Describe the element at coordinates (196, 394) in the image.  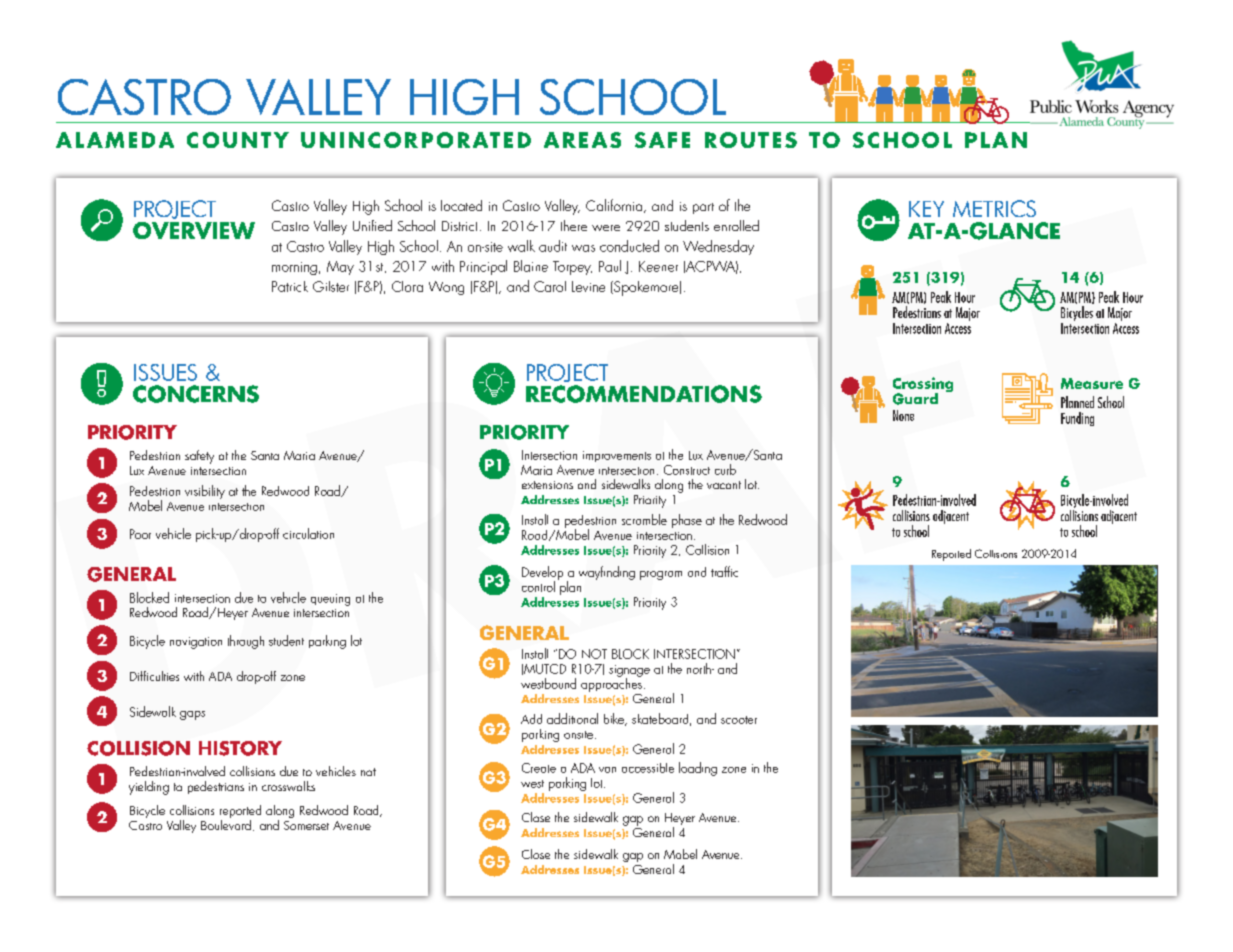
I see `CONCERNS` at that location.
